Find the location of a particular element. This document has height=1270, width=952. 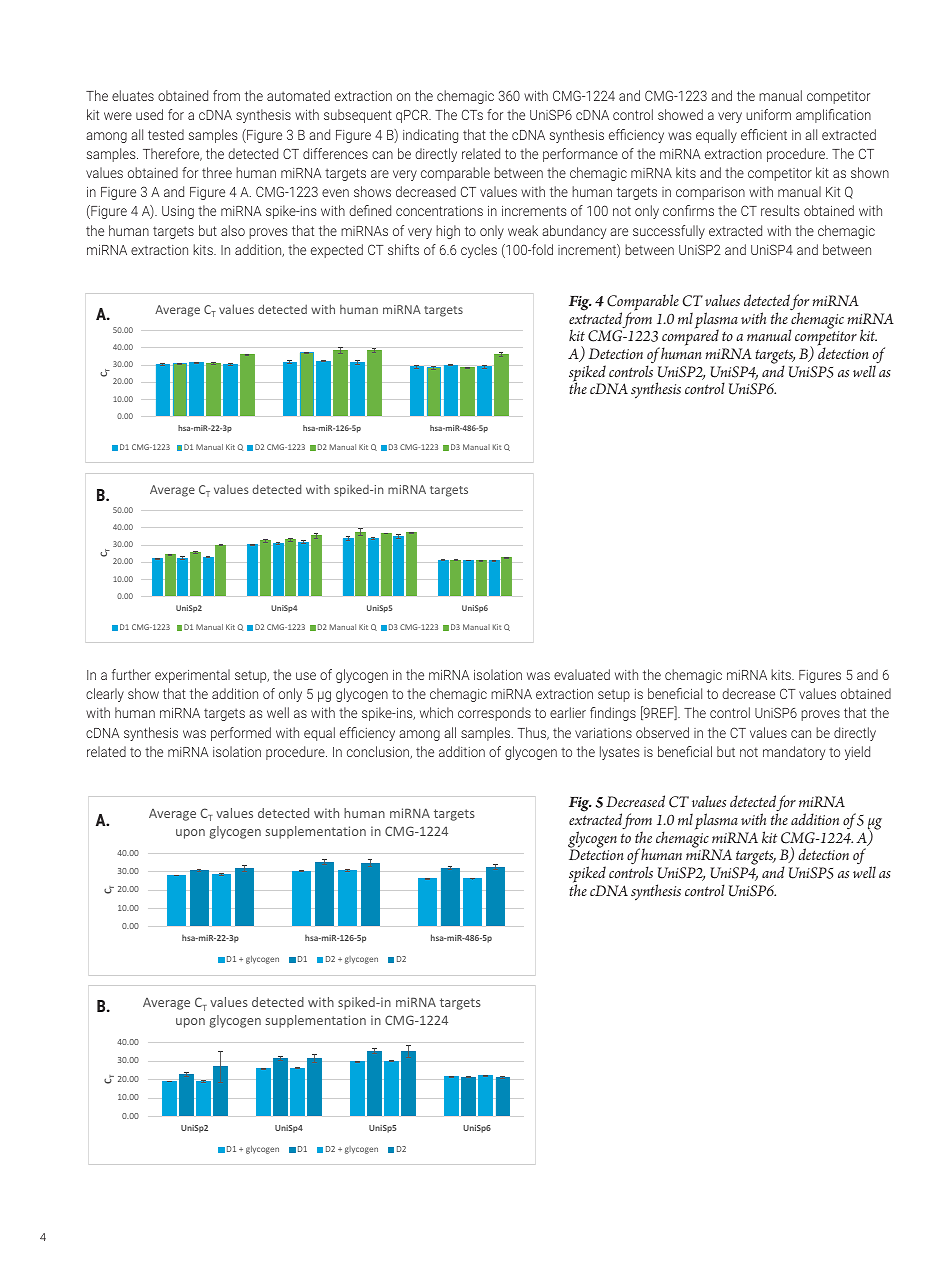

used is located at coordinates (149, 114).
